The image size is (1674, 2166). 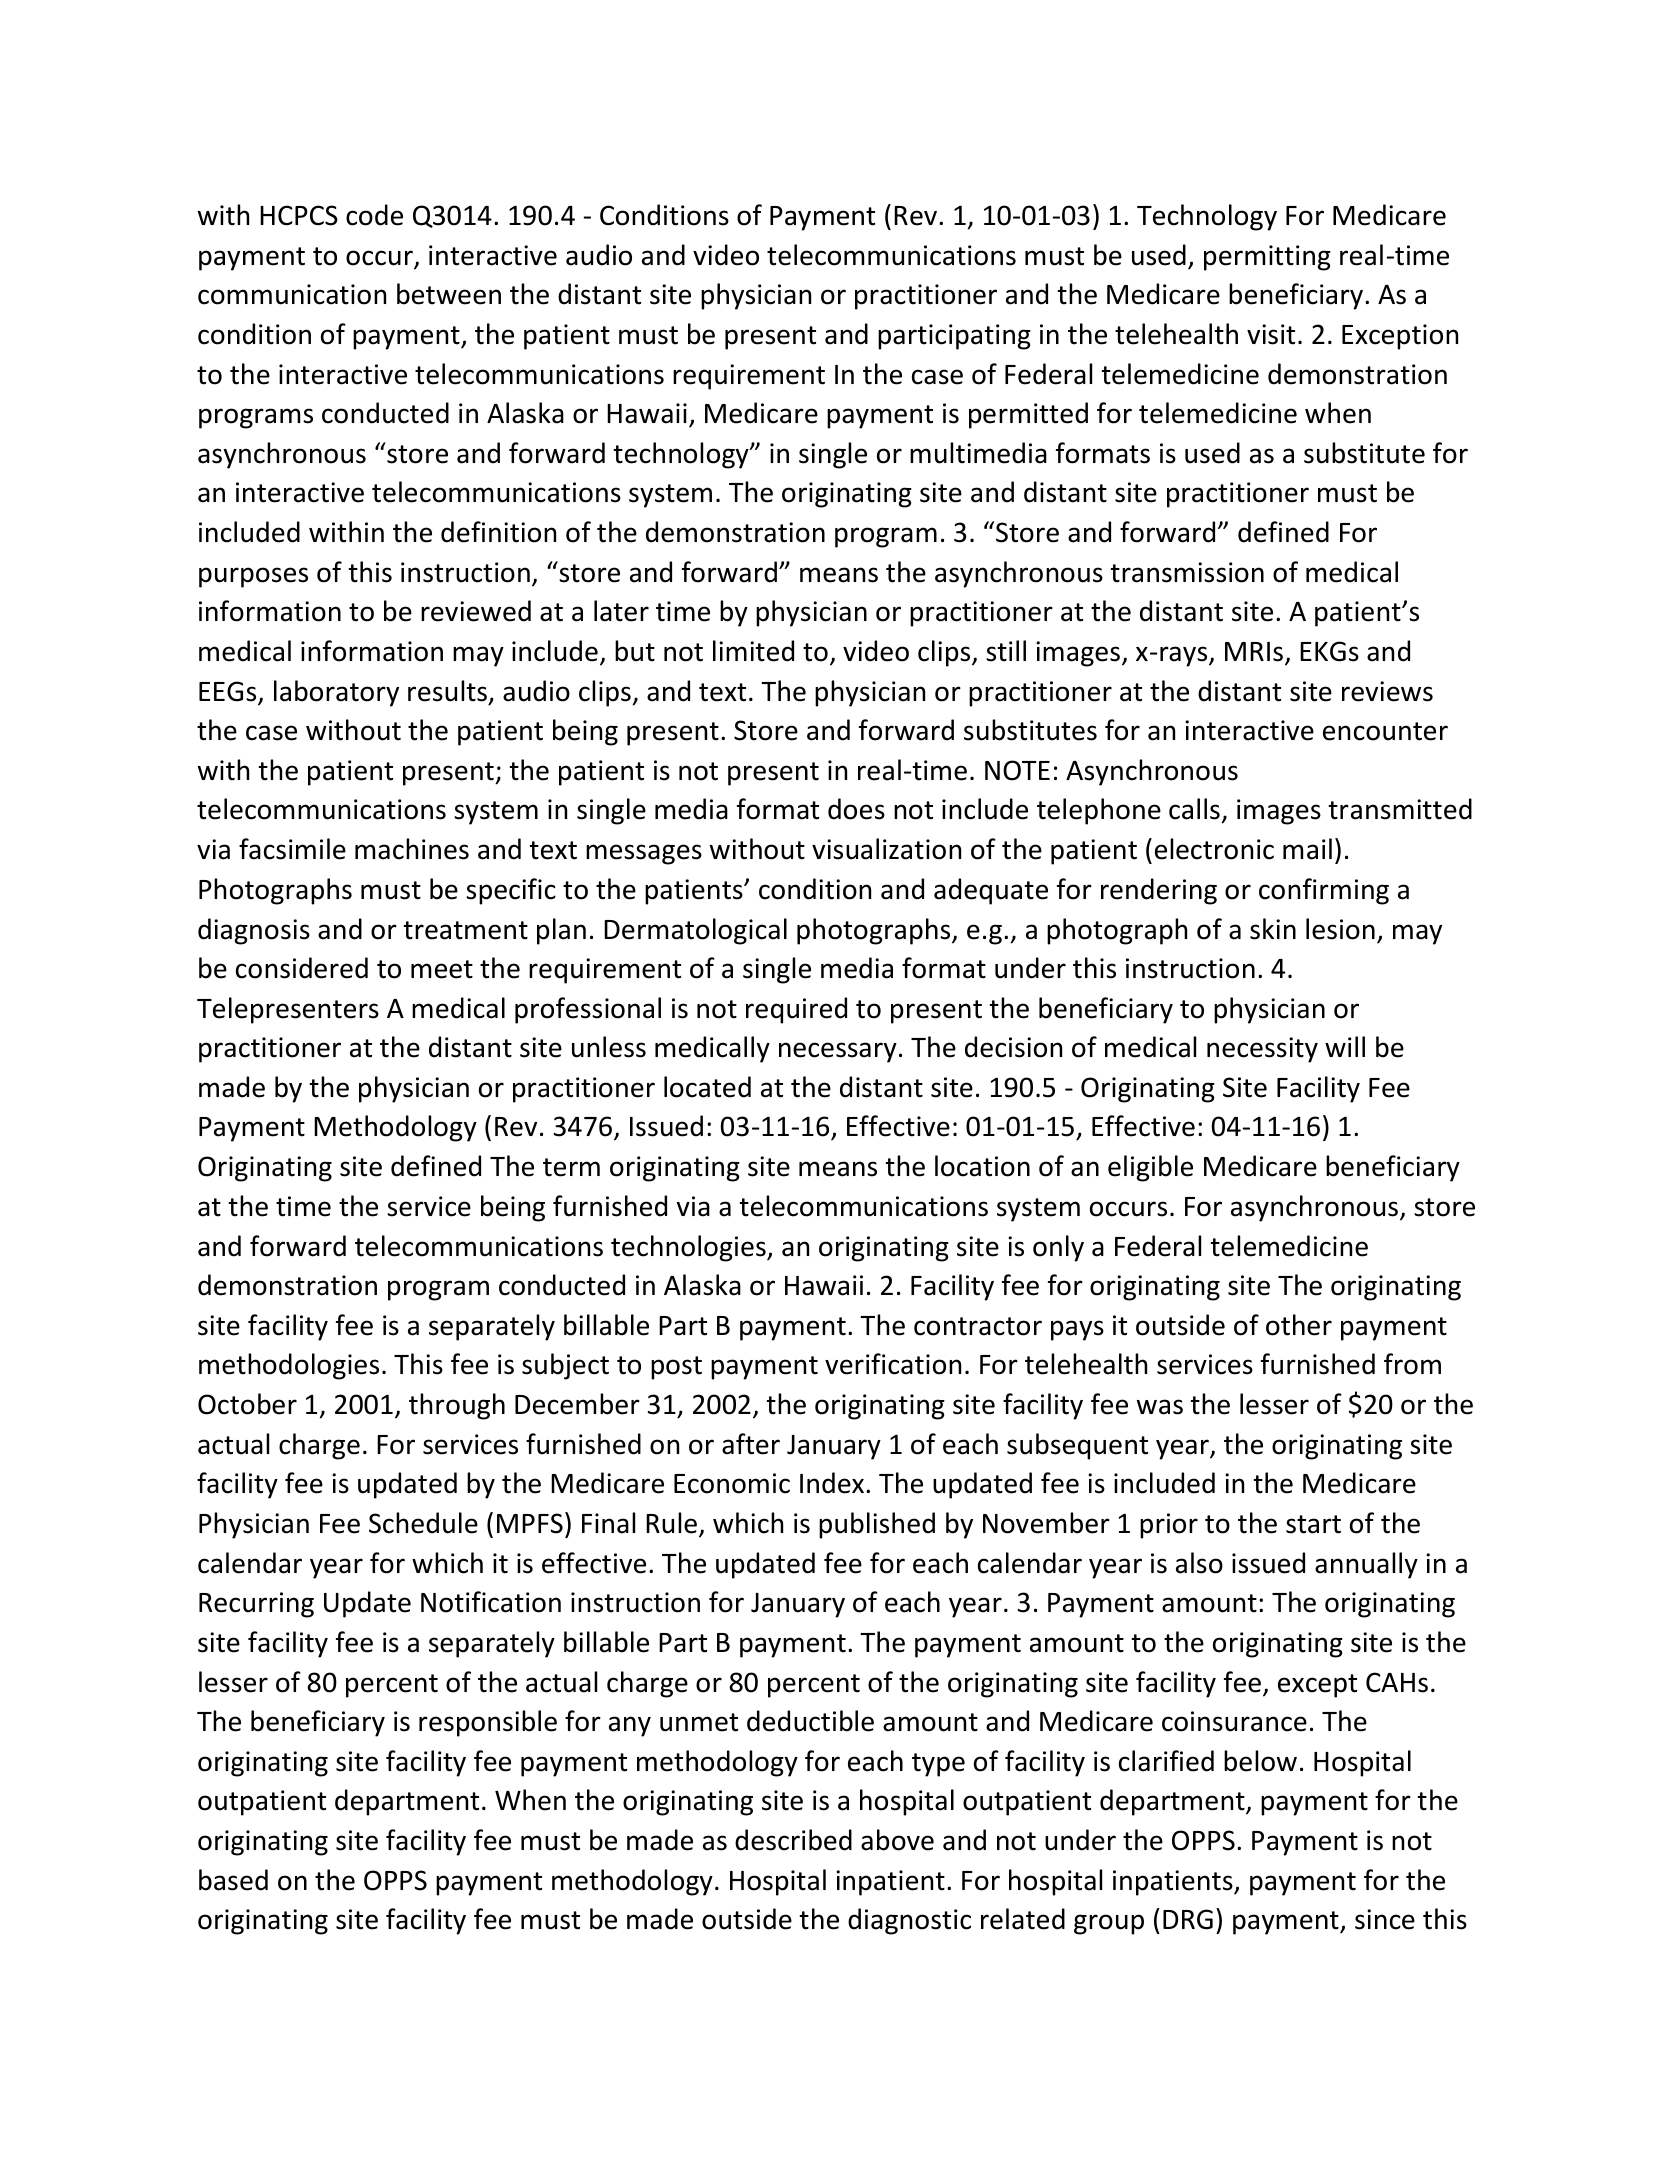 What do you see at coordinates (374, 215) in the page?
I see `code` at bounding box center [374, 215].
